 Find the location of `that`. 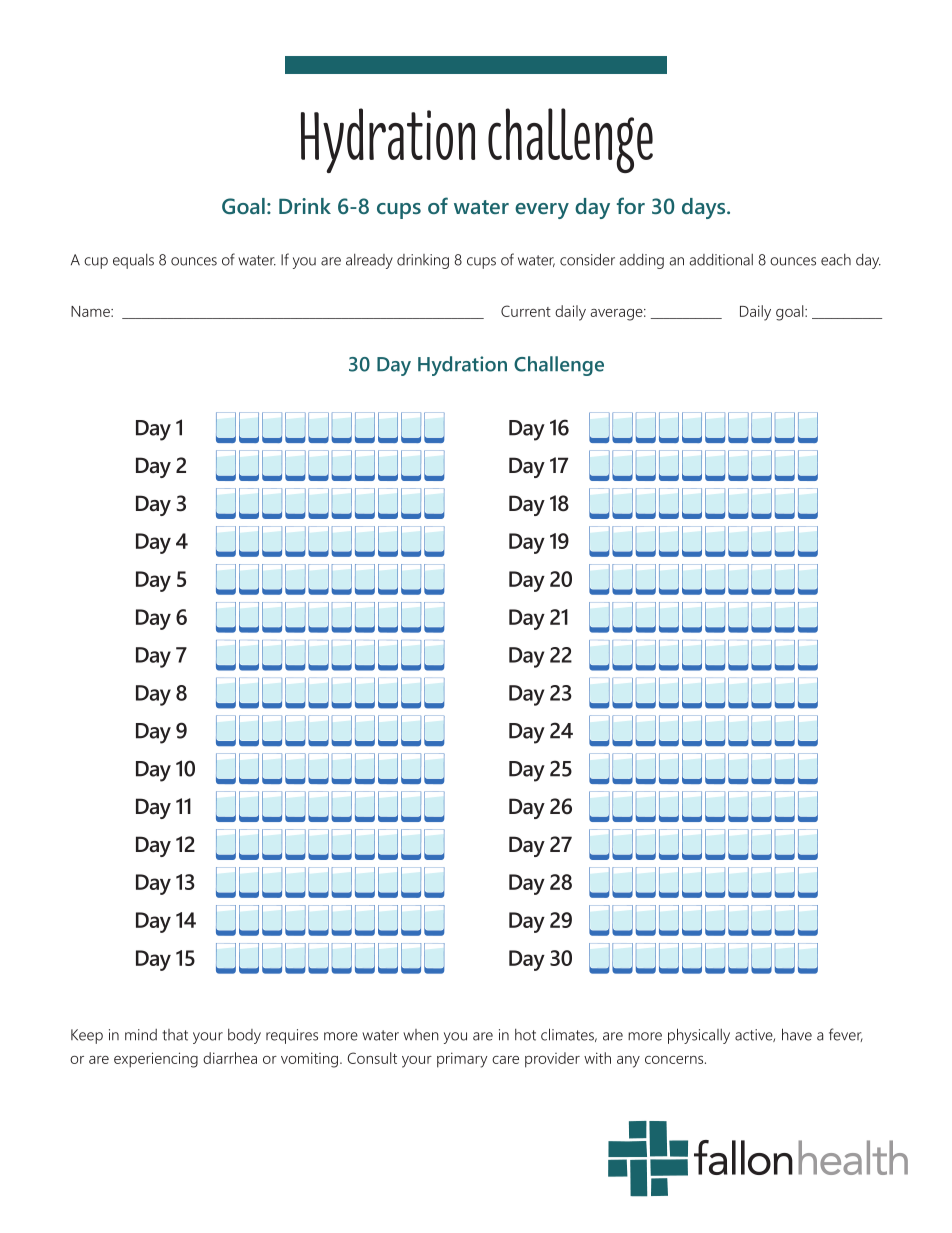

that is located at coordinates (175, 1035).
